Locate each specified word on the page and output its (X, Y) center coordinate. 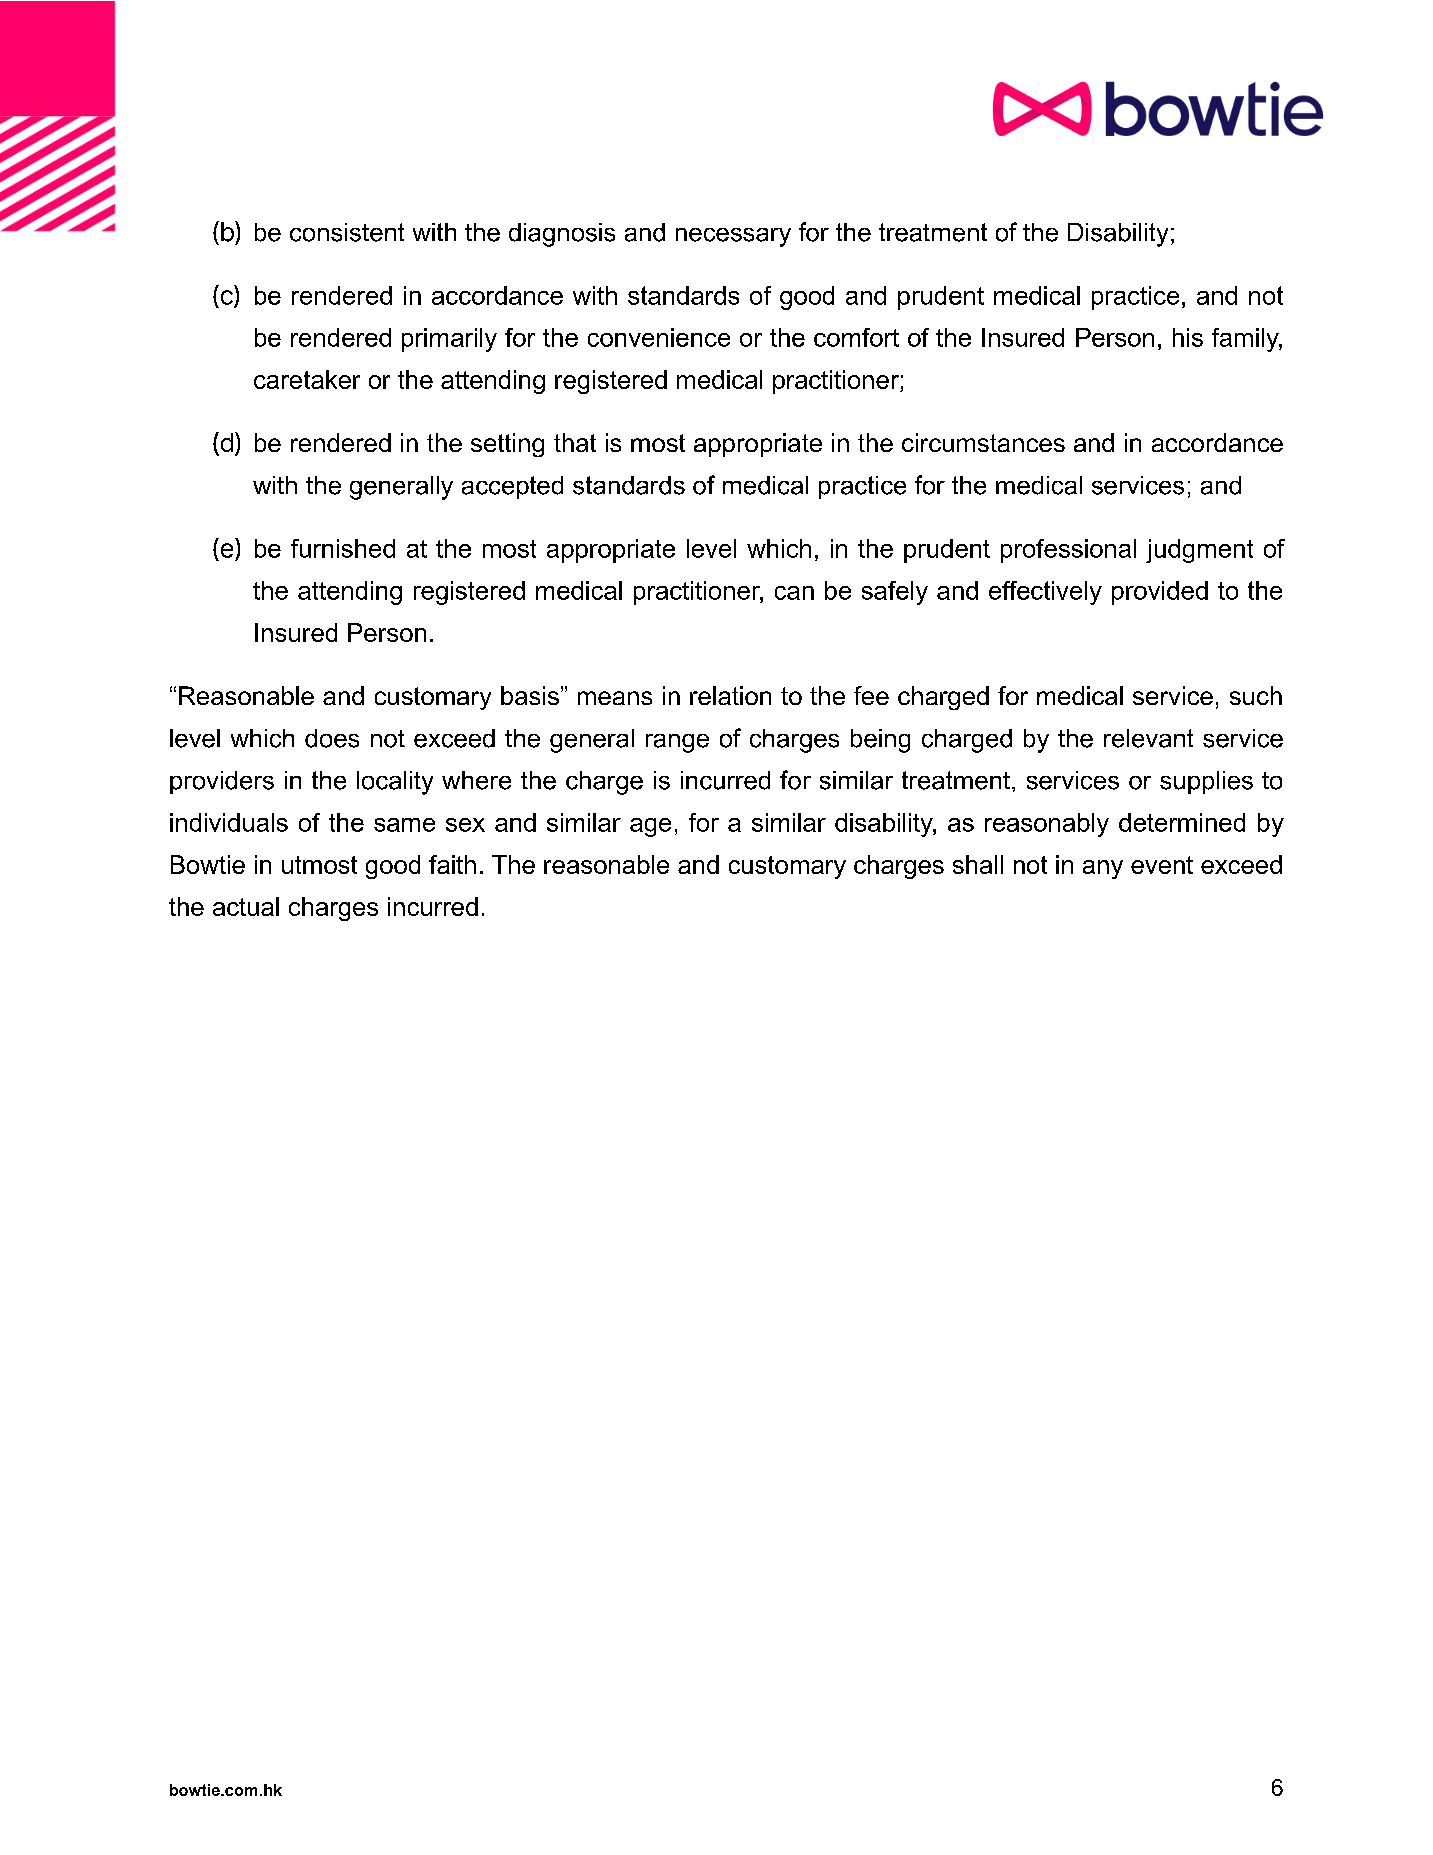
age (650, 827)
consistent (347, 232)
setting (507, 445)
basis (530, 695)
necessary (733, 237)
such (1256, 695)
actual (246, 906)
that (575, 442)
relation (730, 695)
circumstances (983, 442)
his (1188, 337)
